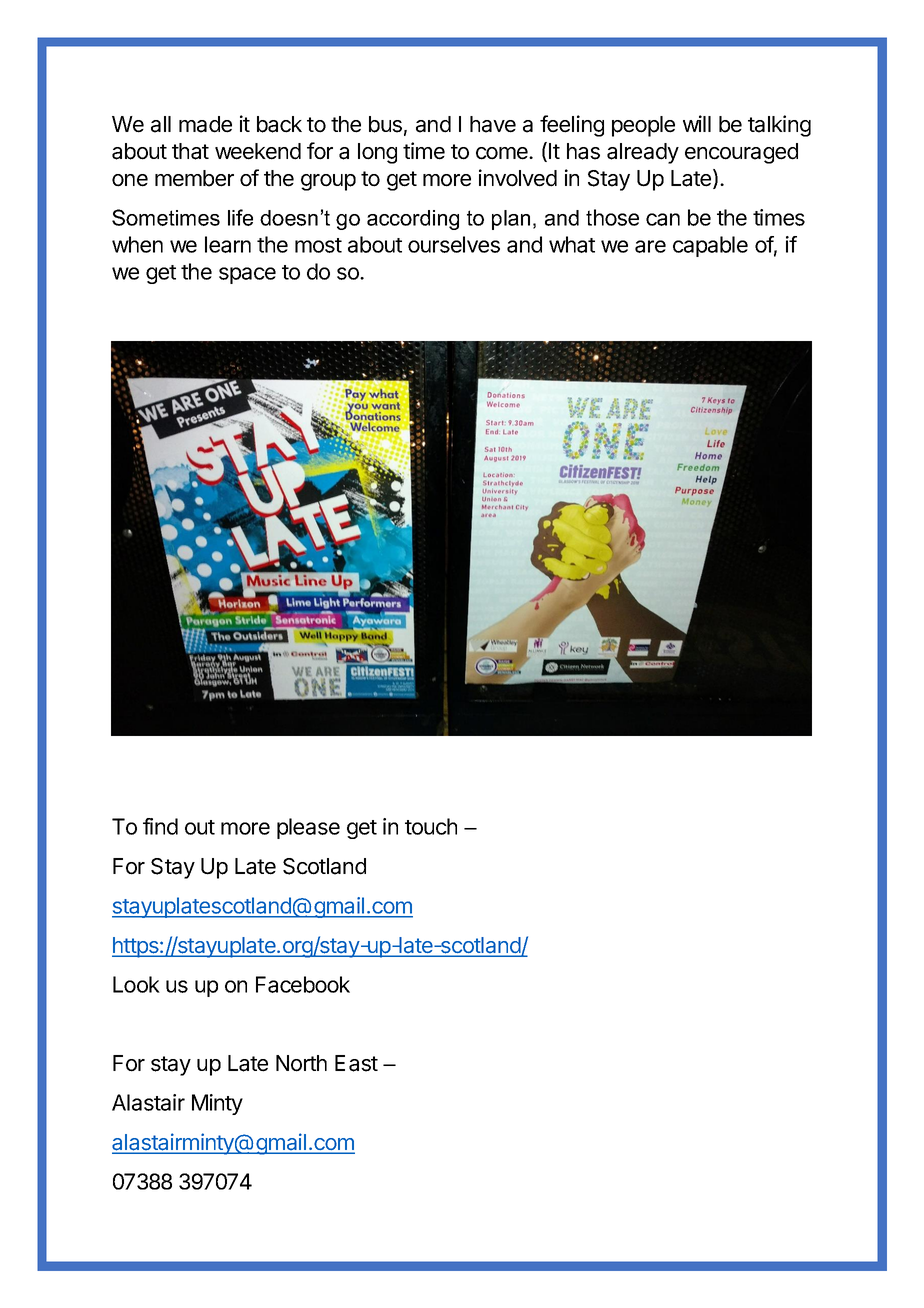 The height and width of the image is (1308, 924). What do you see at coordinates (190, 151) in the image?
I see `that` at bounding box center [190, 151].
